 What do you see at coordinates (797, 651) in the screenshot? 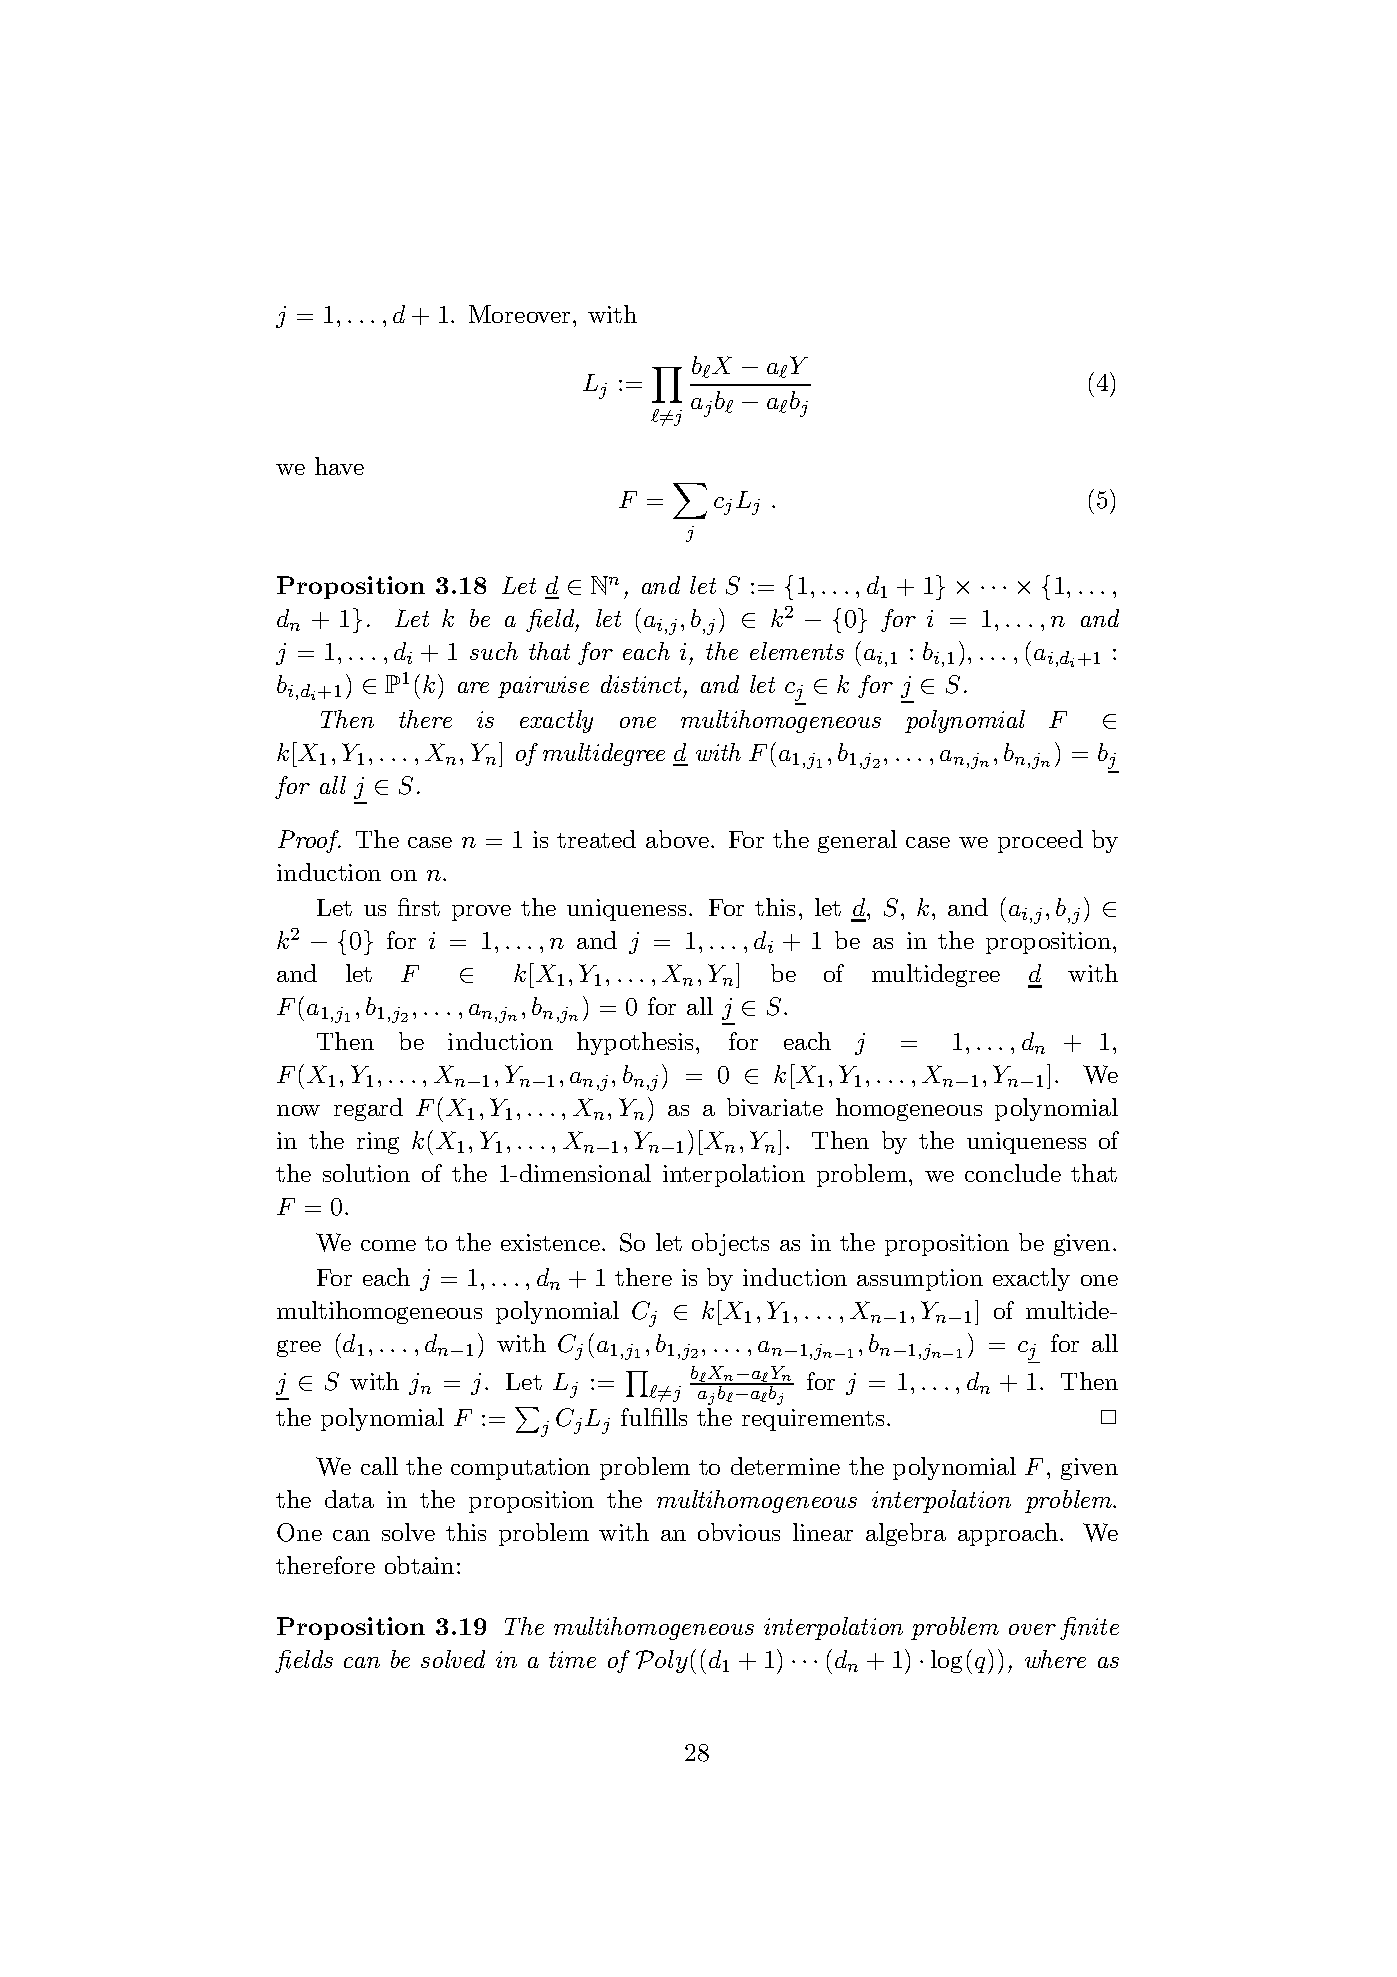
I see `elements` at bounding box center [797, 651].
